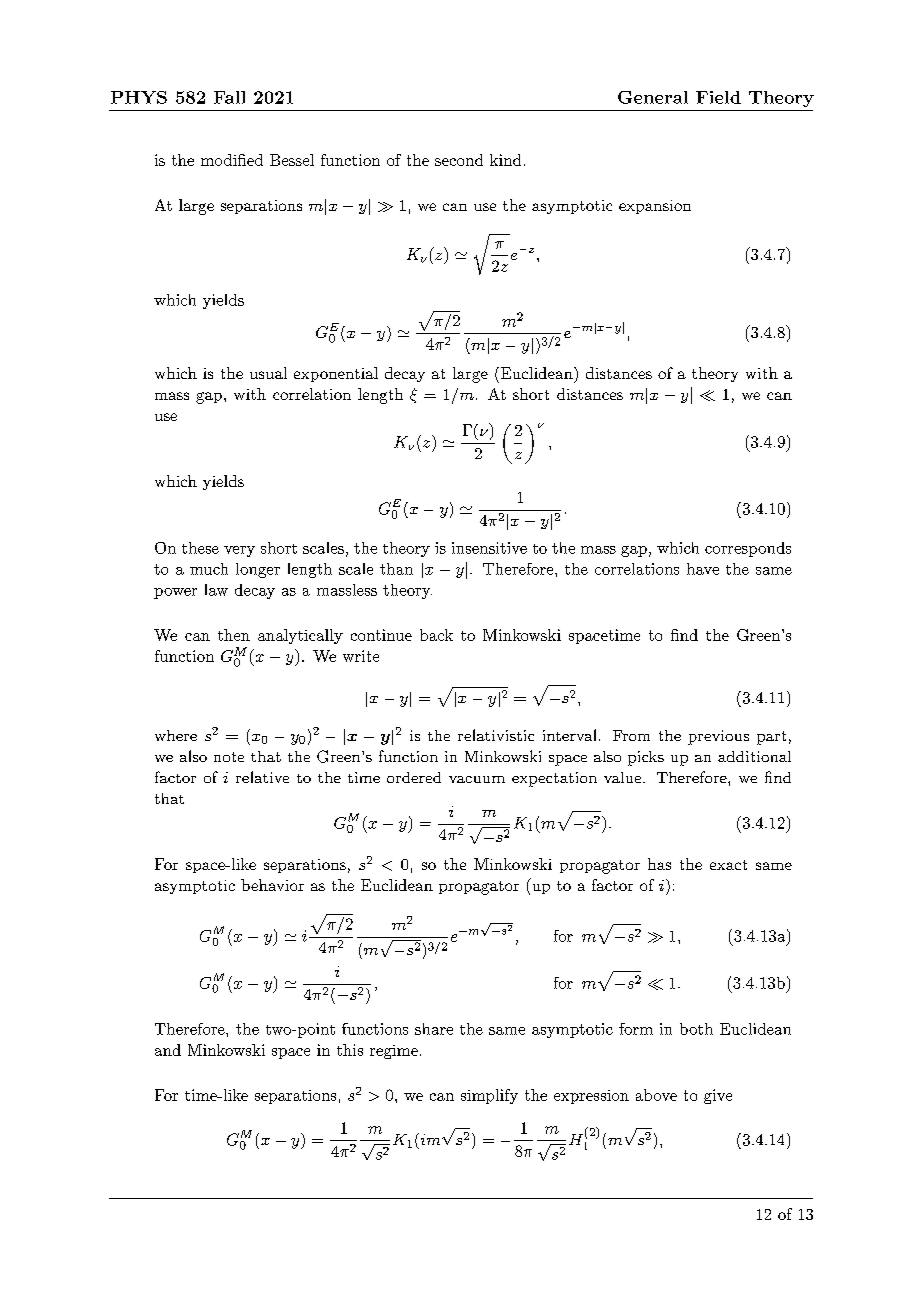 This screenshot has height=1308, width=924. I want to click on have, so click(703, 569).
